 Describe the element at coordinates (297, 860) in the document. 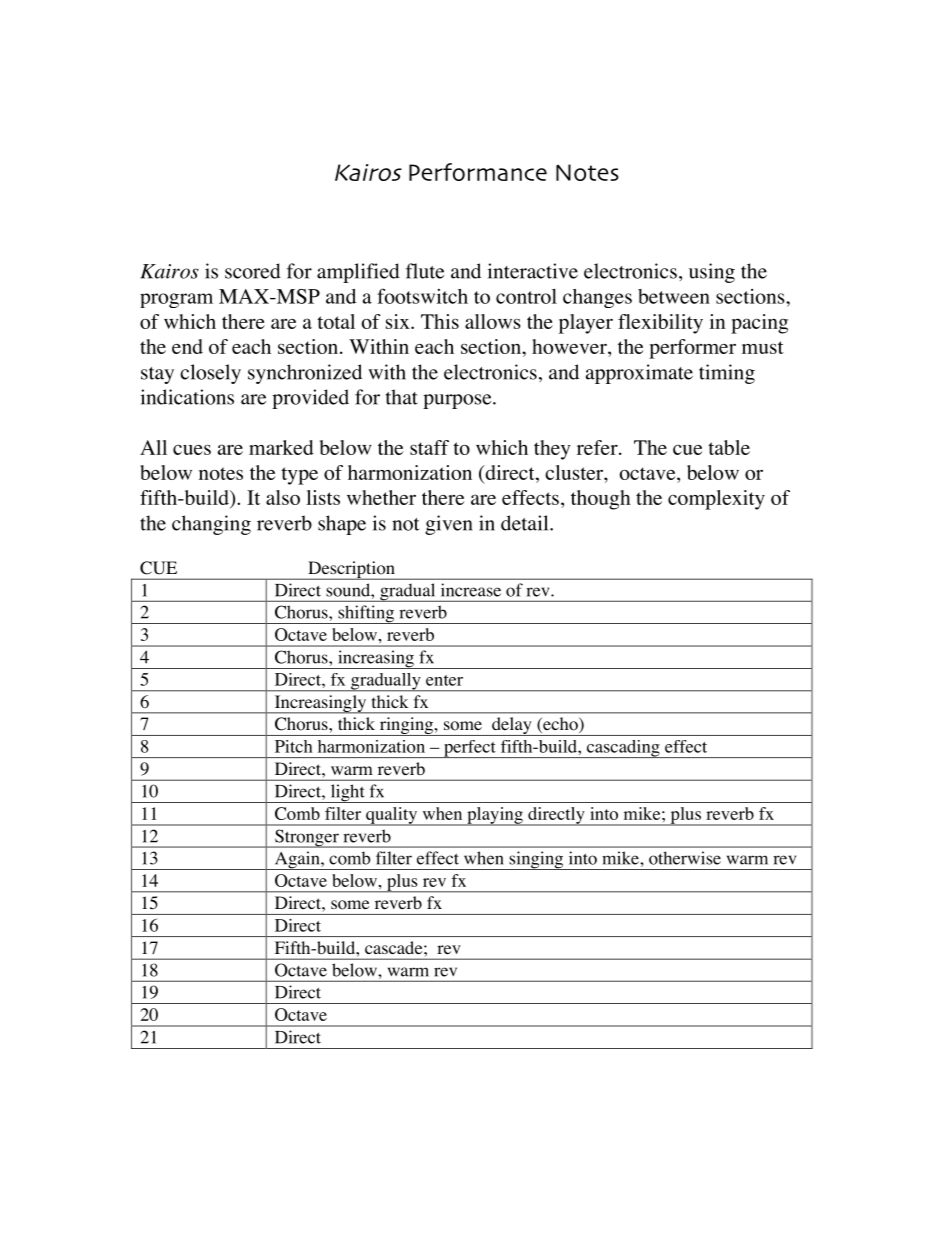

I see `Again` at that location.
